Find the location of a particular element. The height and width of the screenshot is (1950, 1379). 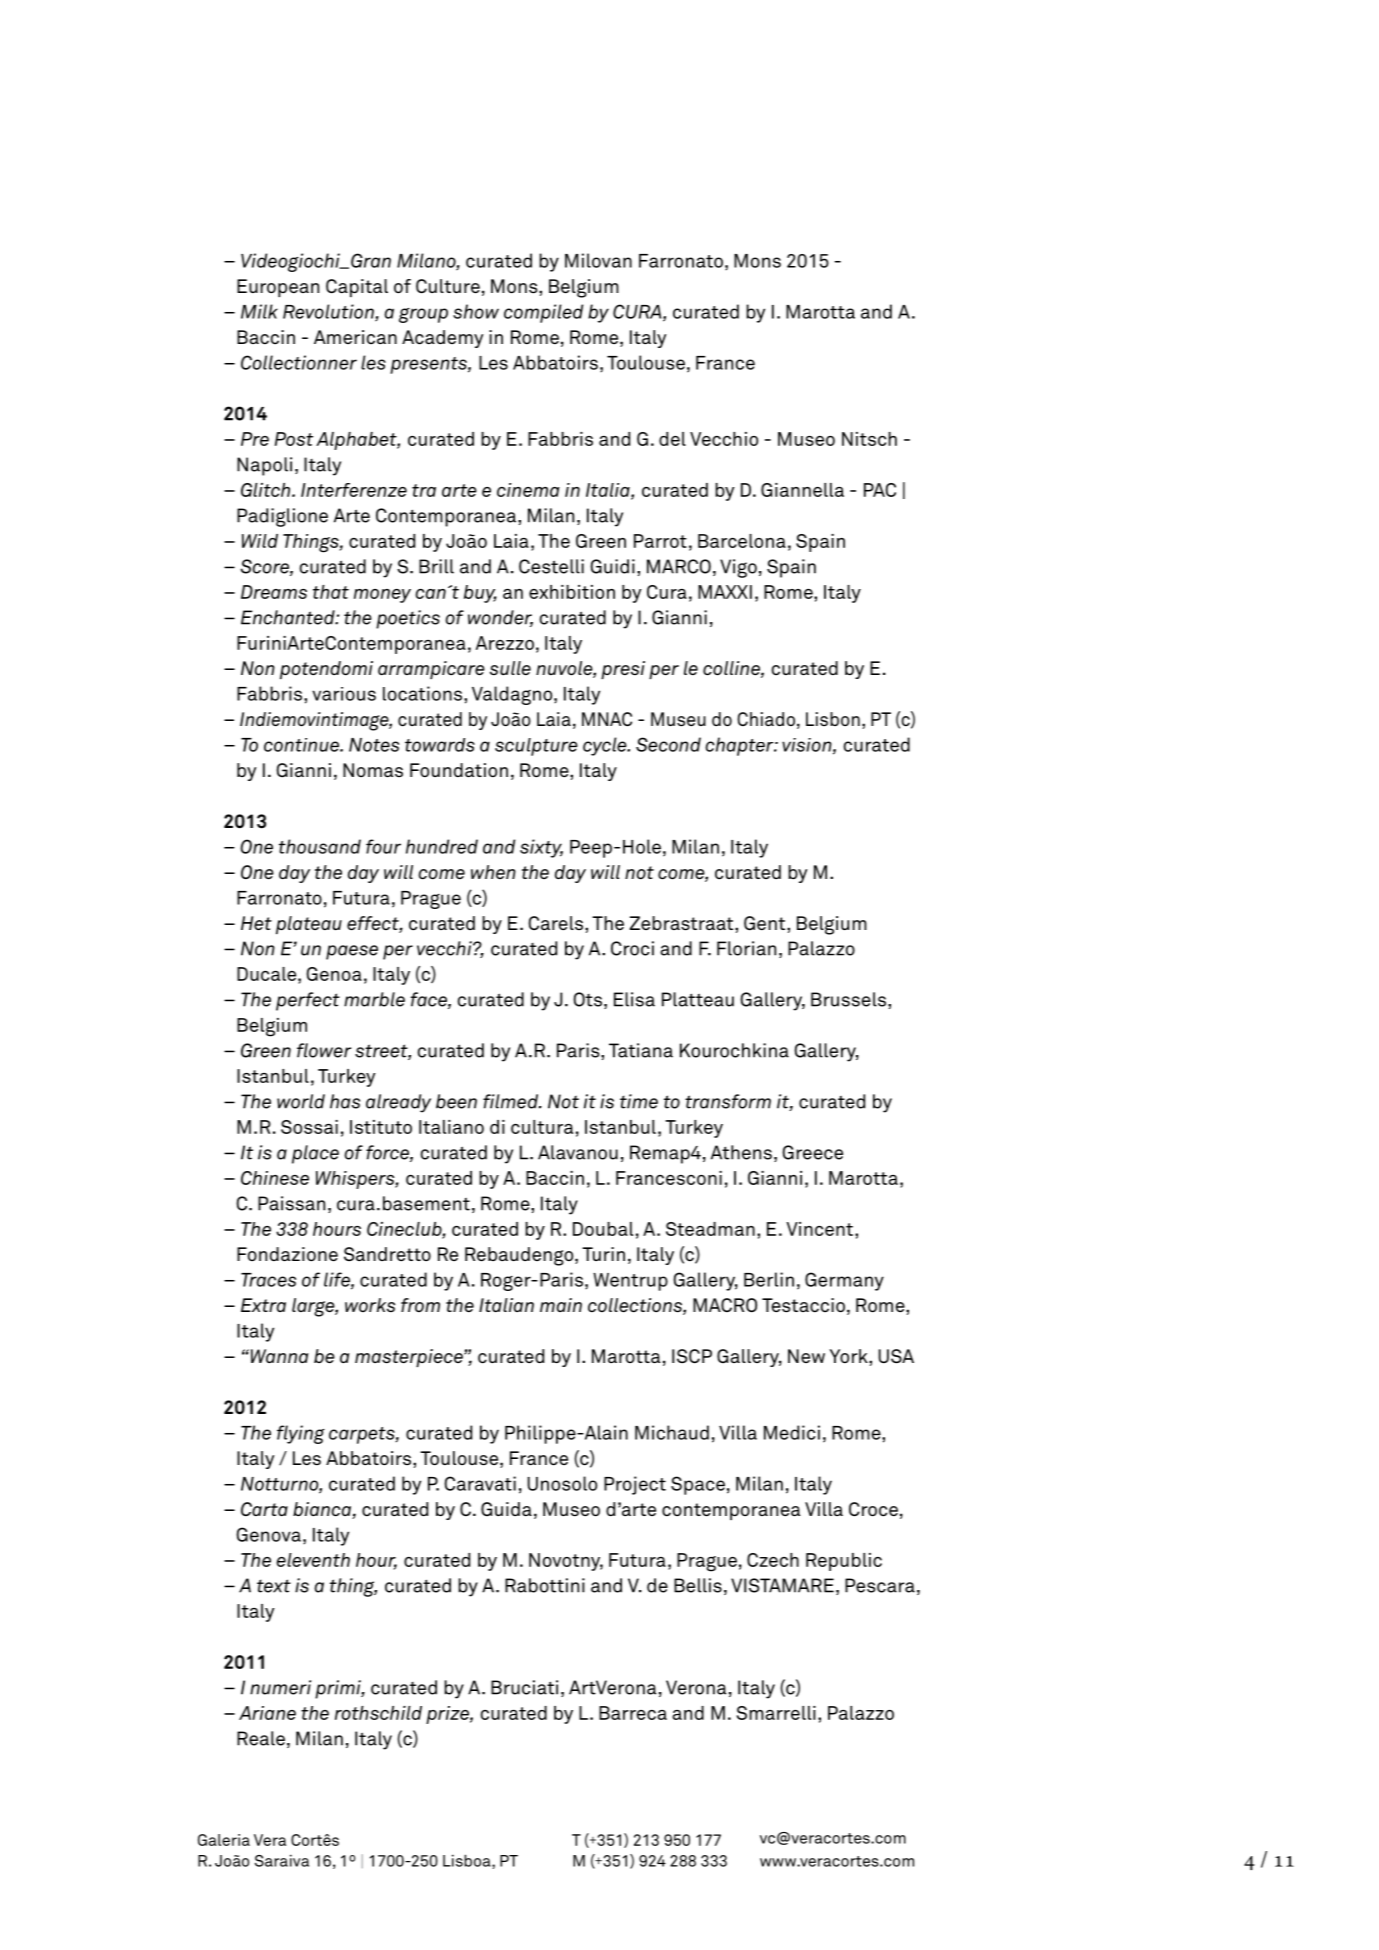

main is located at coordinates (561, 1305).
